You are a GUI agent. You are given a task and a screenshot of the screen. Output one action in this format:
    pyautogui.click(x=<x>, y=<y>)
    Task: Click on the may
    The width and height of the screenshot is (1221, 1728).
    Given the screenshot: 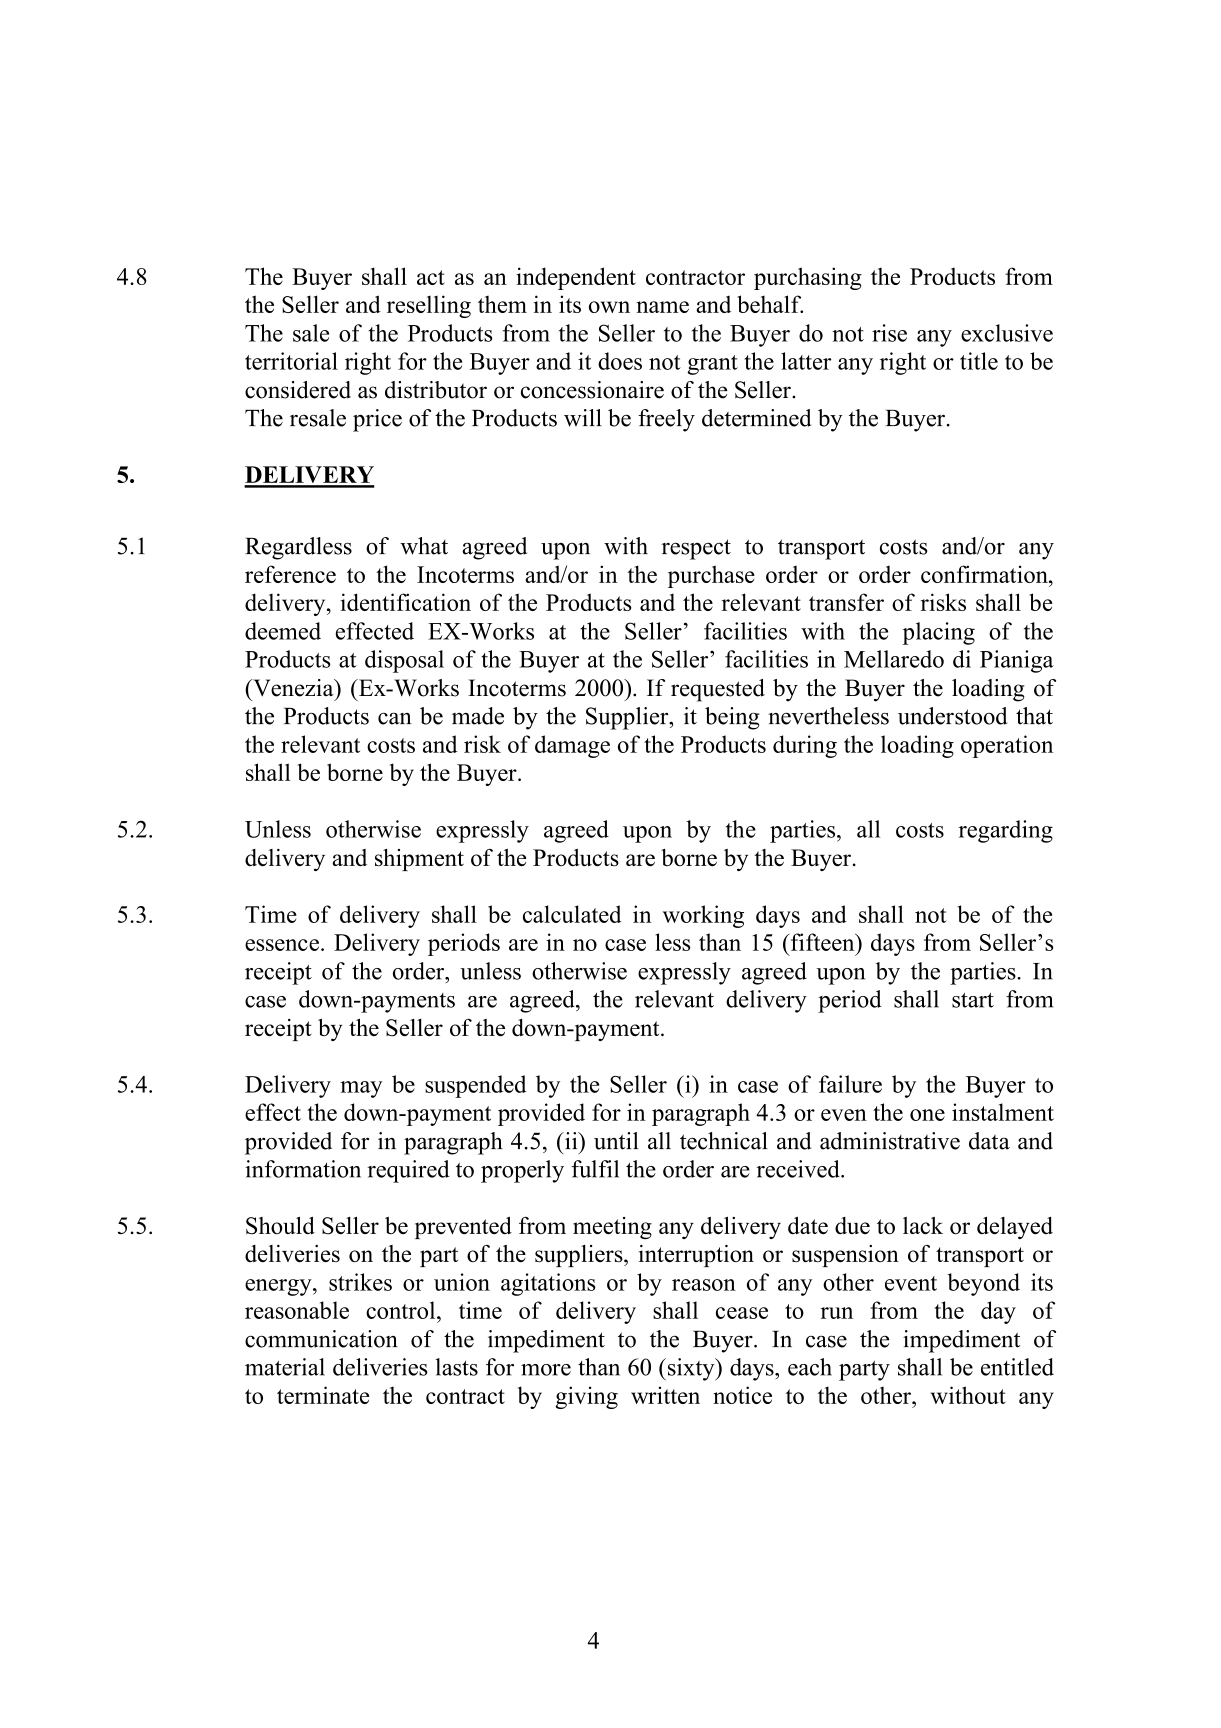 What is the action you would take?
    pyautogui.click(x=361, y=1089)
